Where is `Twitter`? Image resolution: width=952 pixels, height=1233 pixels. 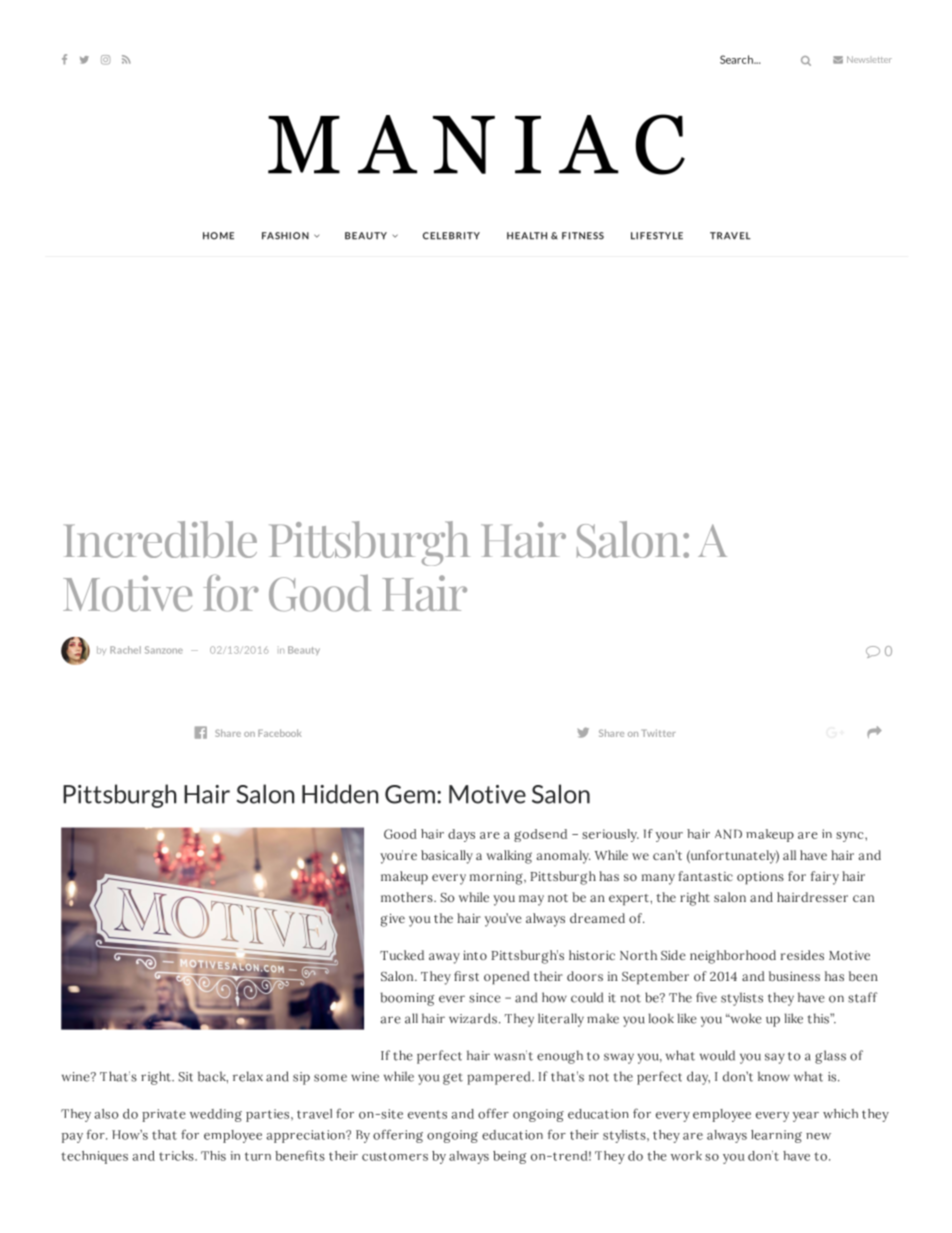 Twitter is located at coordinates (659, 733).
